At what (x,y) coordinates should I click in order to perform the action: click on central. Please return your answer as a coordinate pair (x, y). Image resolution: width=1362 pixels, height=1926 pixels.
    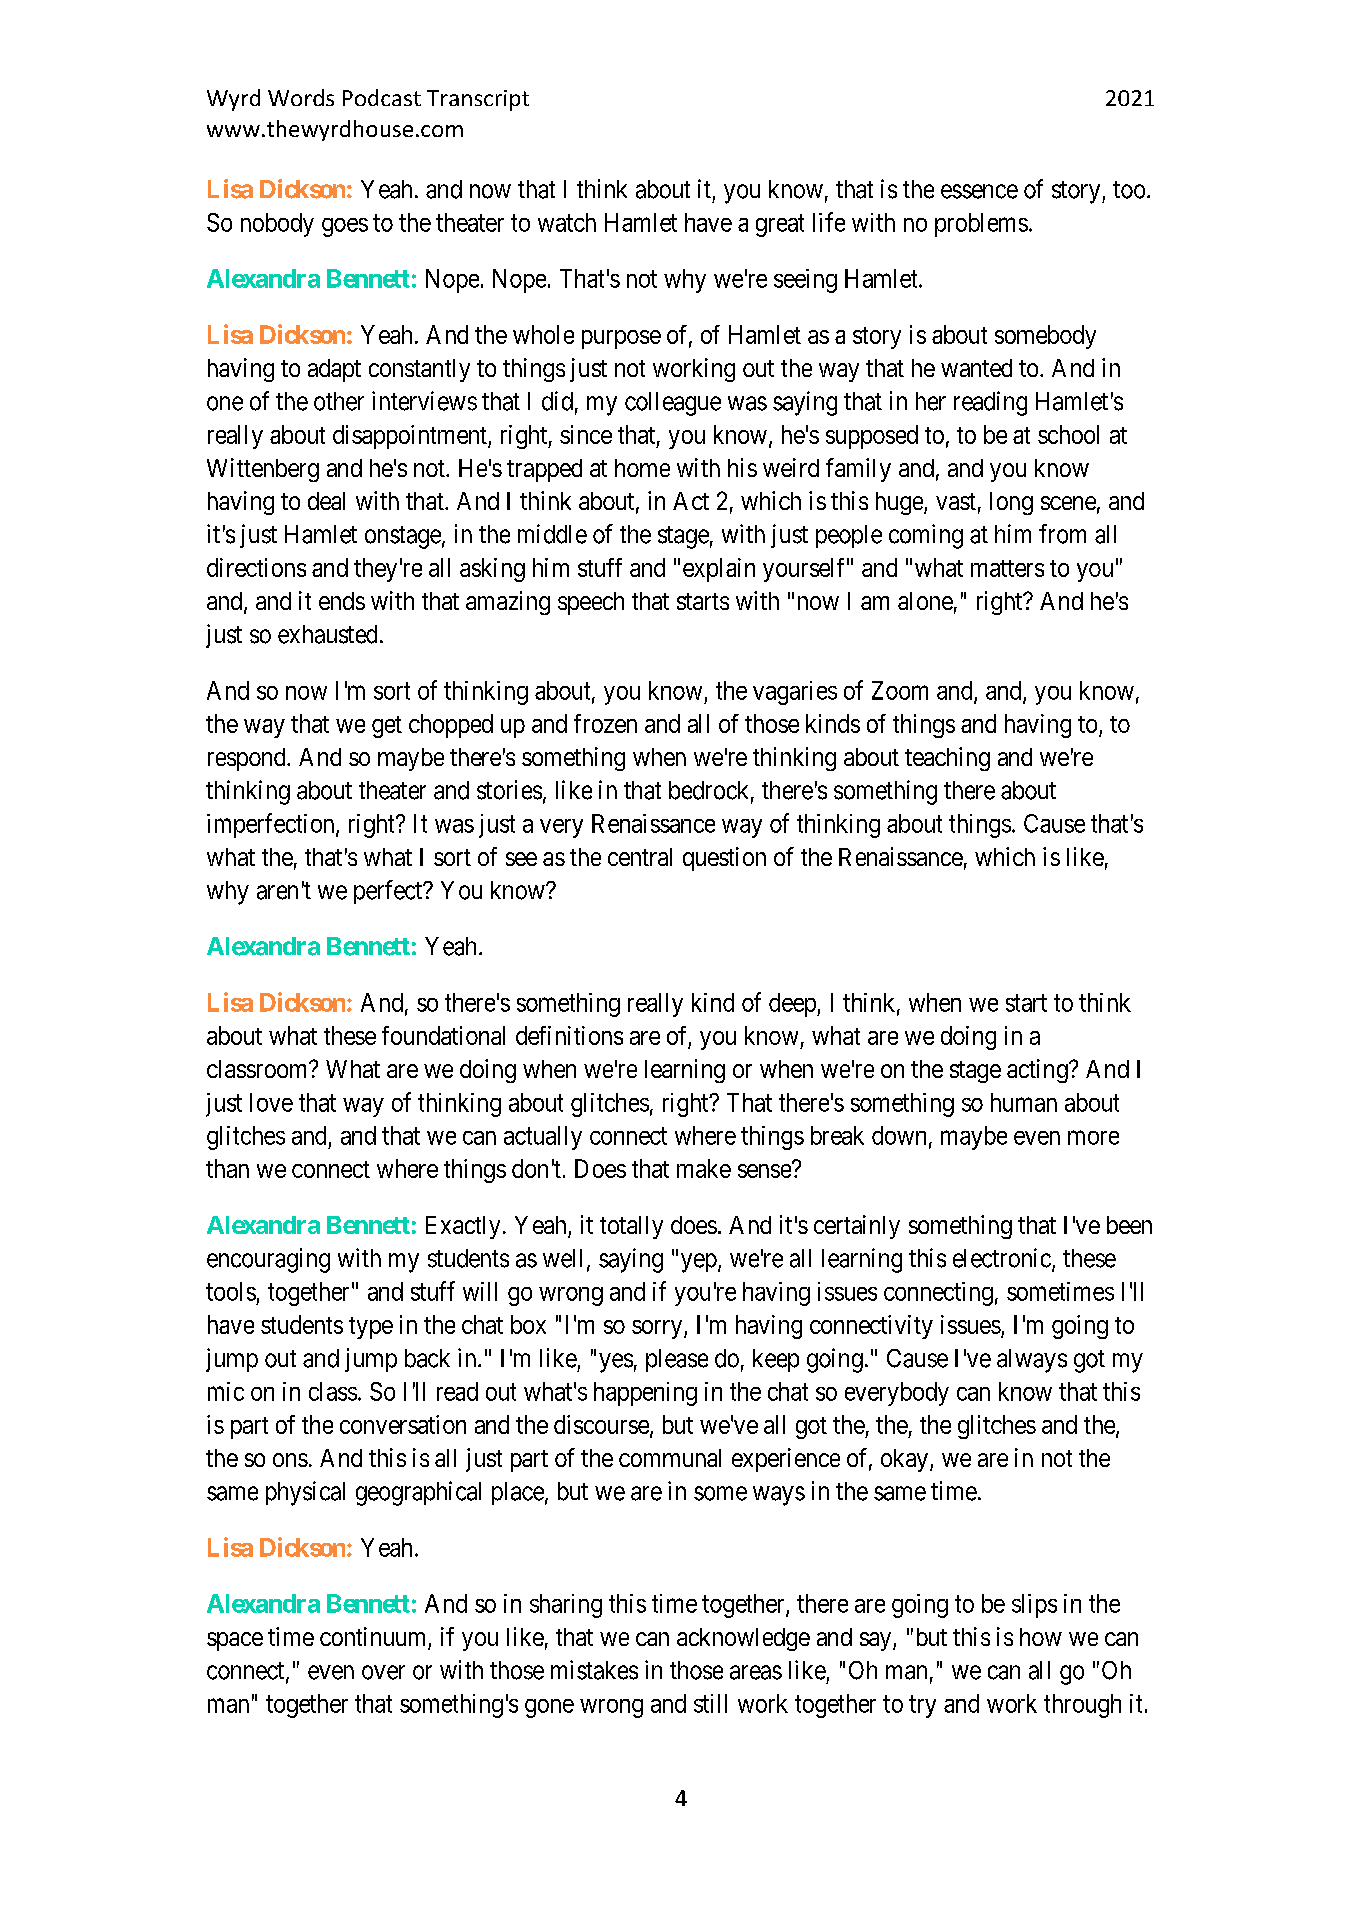
    Looking at the image, I should click on (640, 857).
